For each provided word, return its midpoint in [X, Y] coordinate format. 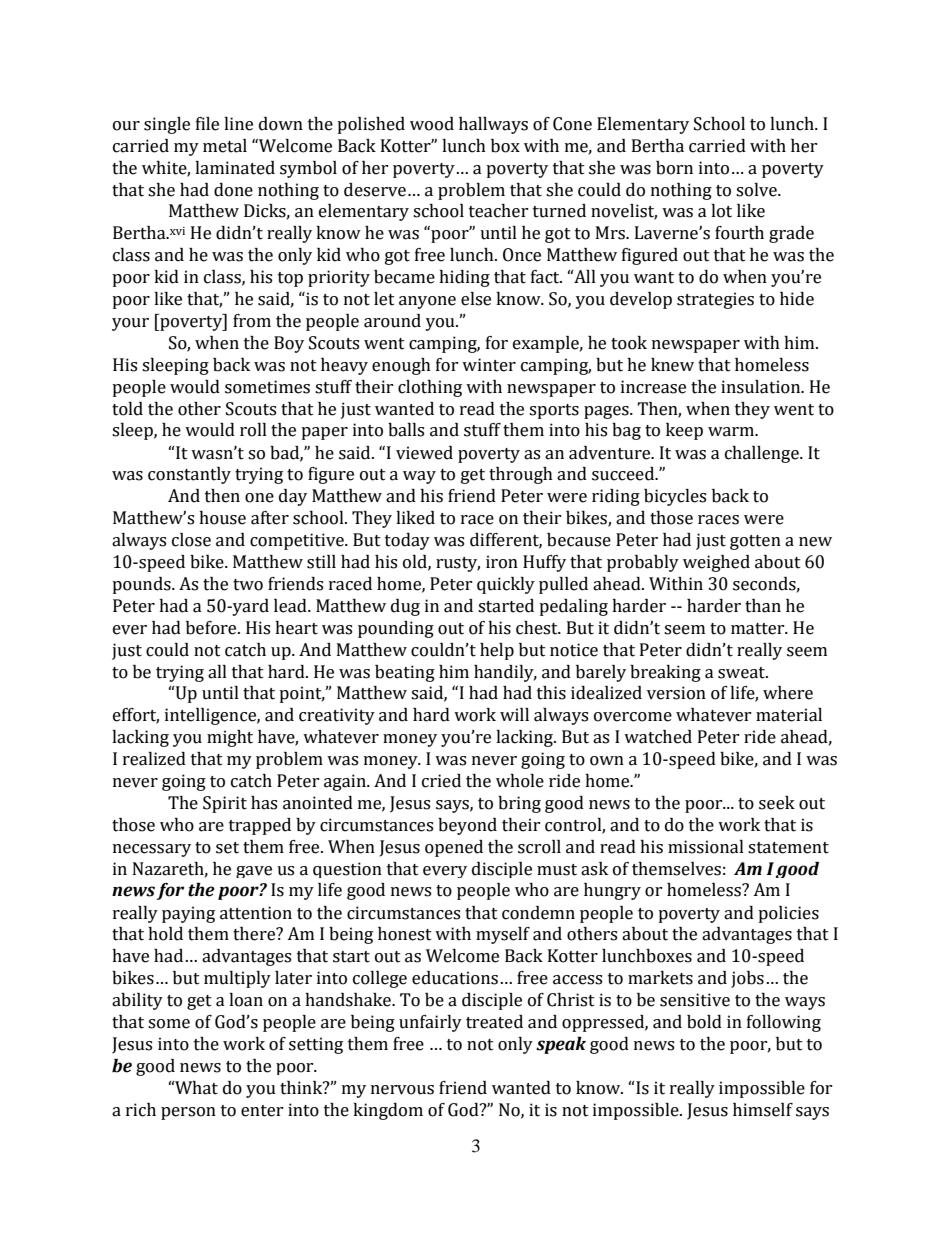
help [497, 651]
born [674, 168]
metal [225, 146]
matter [759, 629]
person [188, 1113]
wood [432, 124]
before [212, 628]
